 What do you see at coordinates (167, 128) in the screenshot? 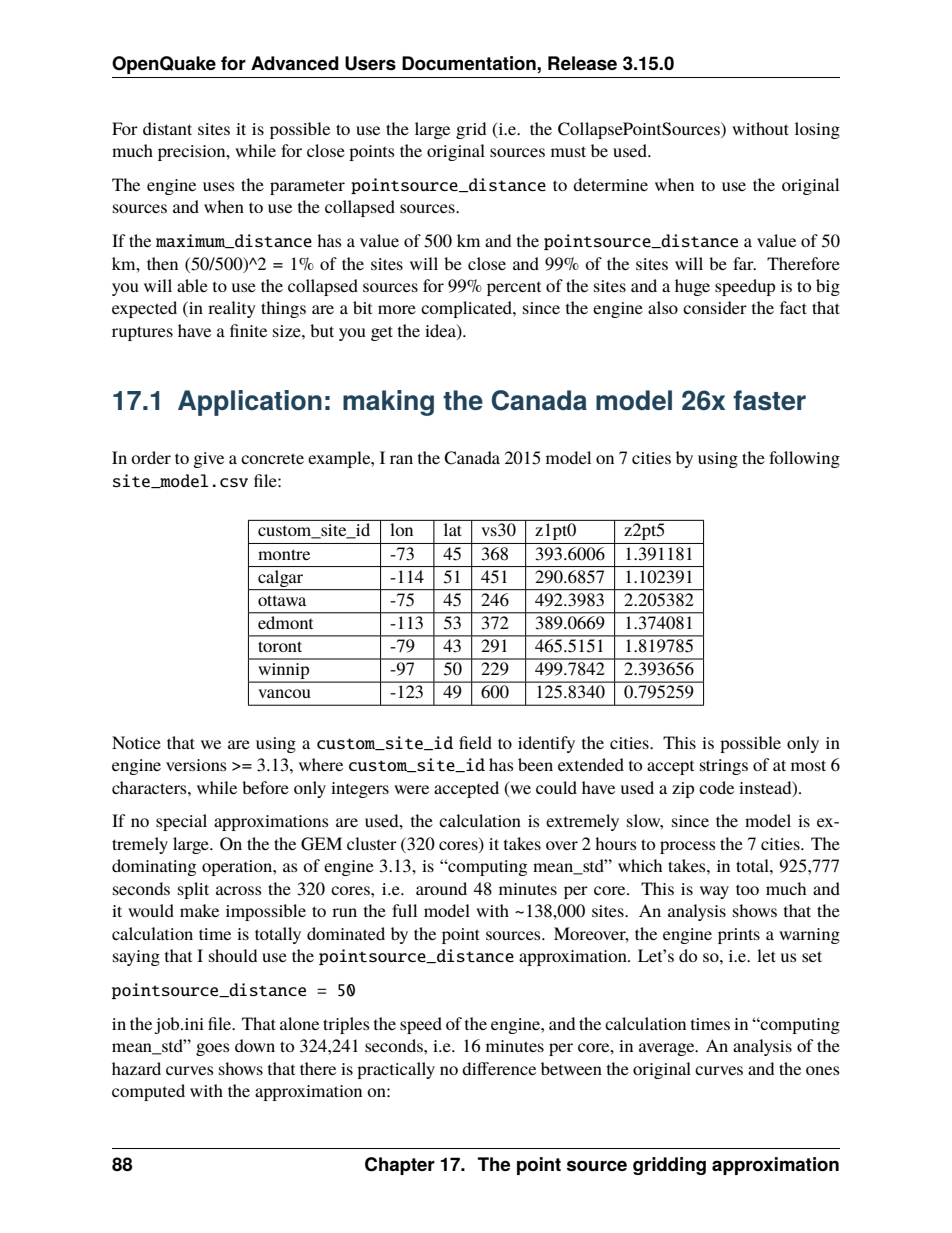
I see `distant` at bounding box center [167, 128].
